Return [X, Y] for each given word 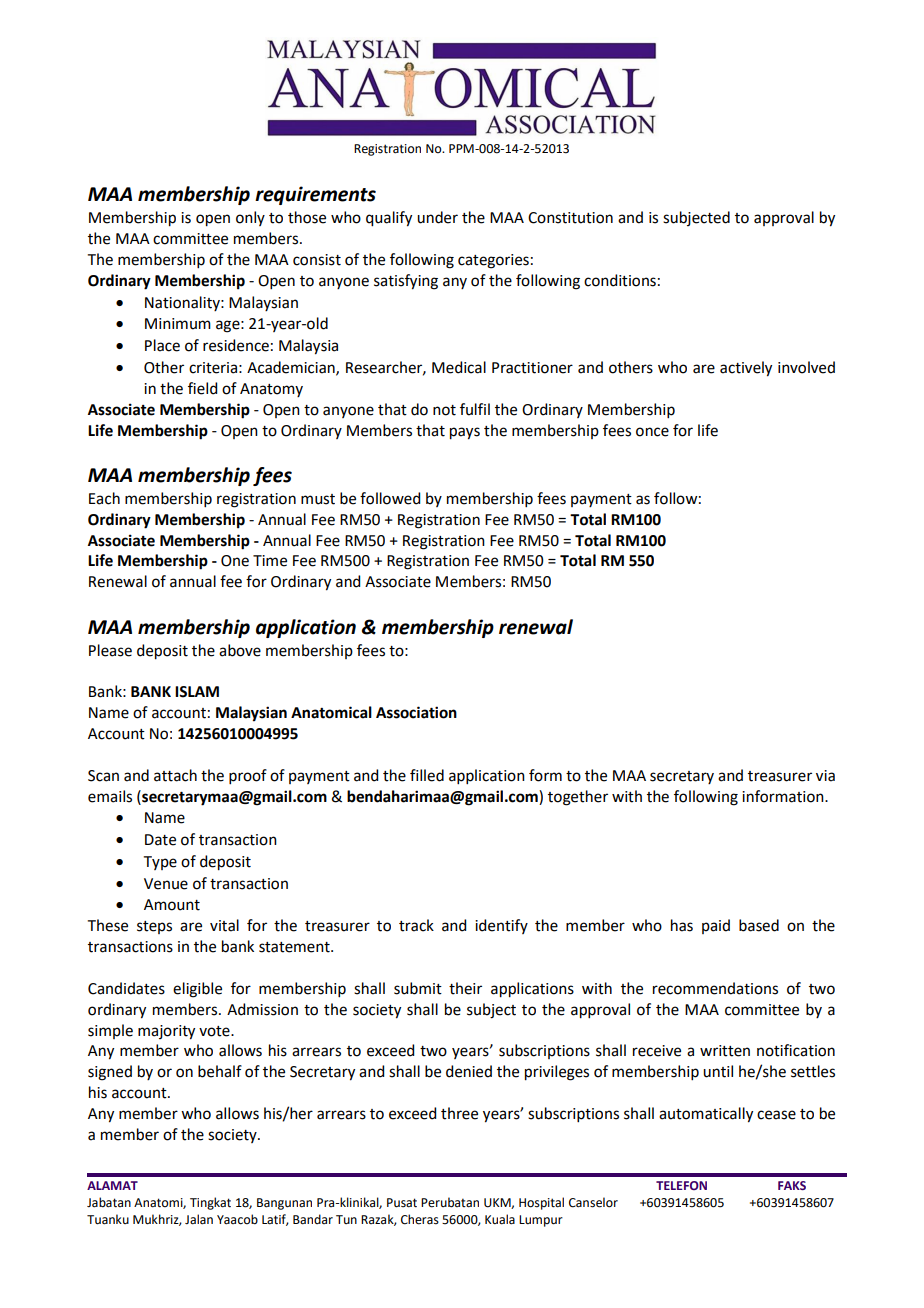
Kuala [500, 1219]
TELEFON [681, 1185]
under [437, 217]
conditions [620, 280]
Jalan [199, 1219]
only [250, 218]
